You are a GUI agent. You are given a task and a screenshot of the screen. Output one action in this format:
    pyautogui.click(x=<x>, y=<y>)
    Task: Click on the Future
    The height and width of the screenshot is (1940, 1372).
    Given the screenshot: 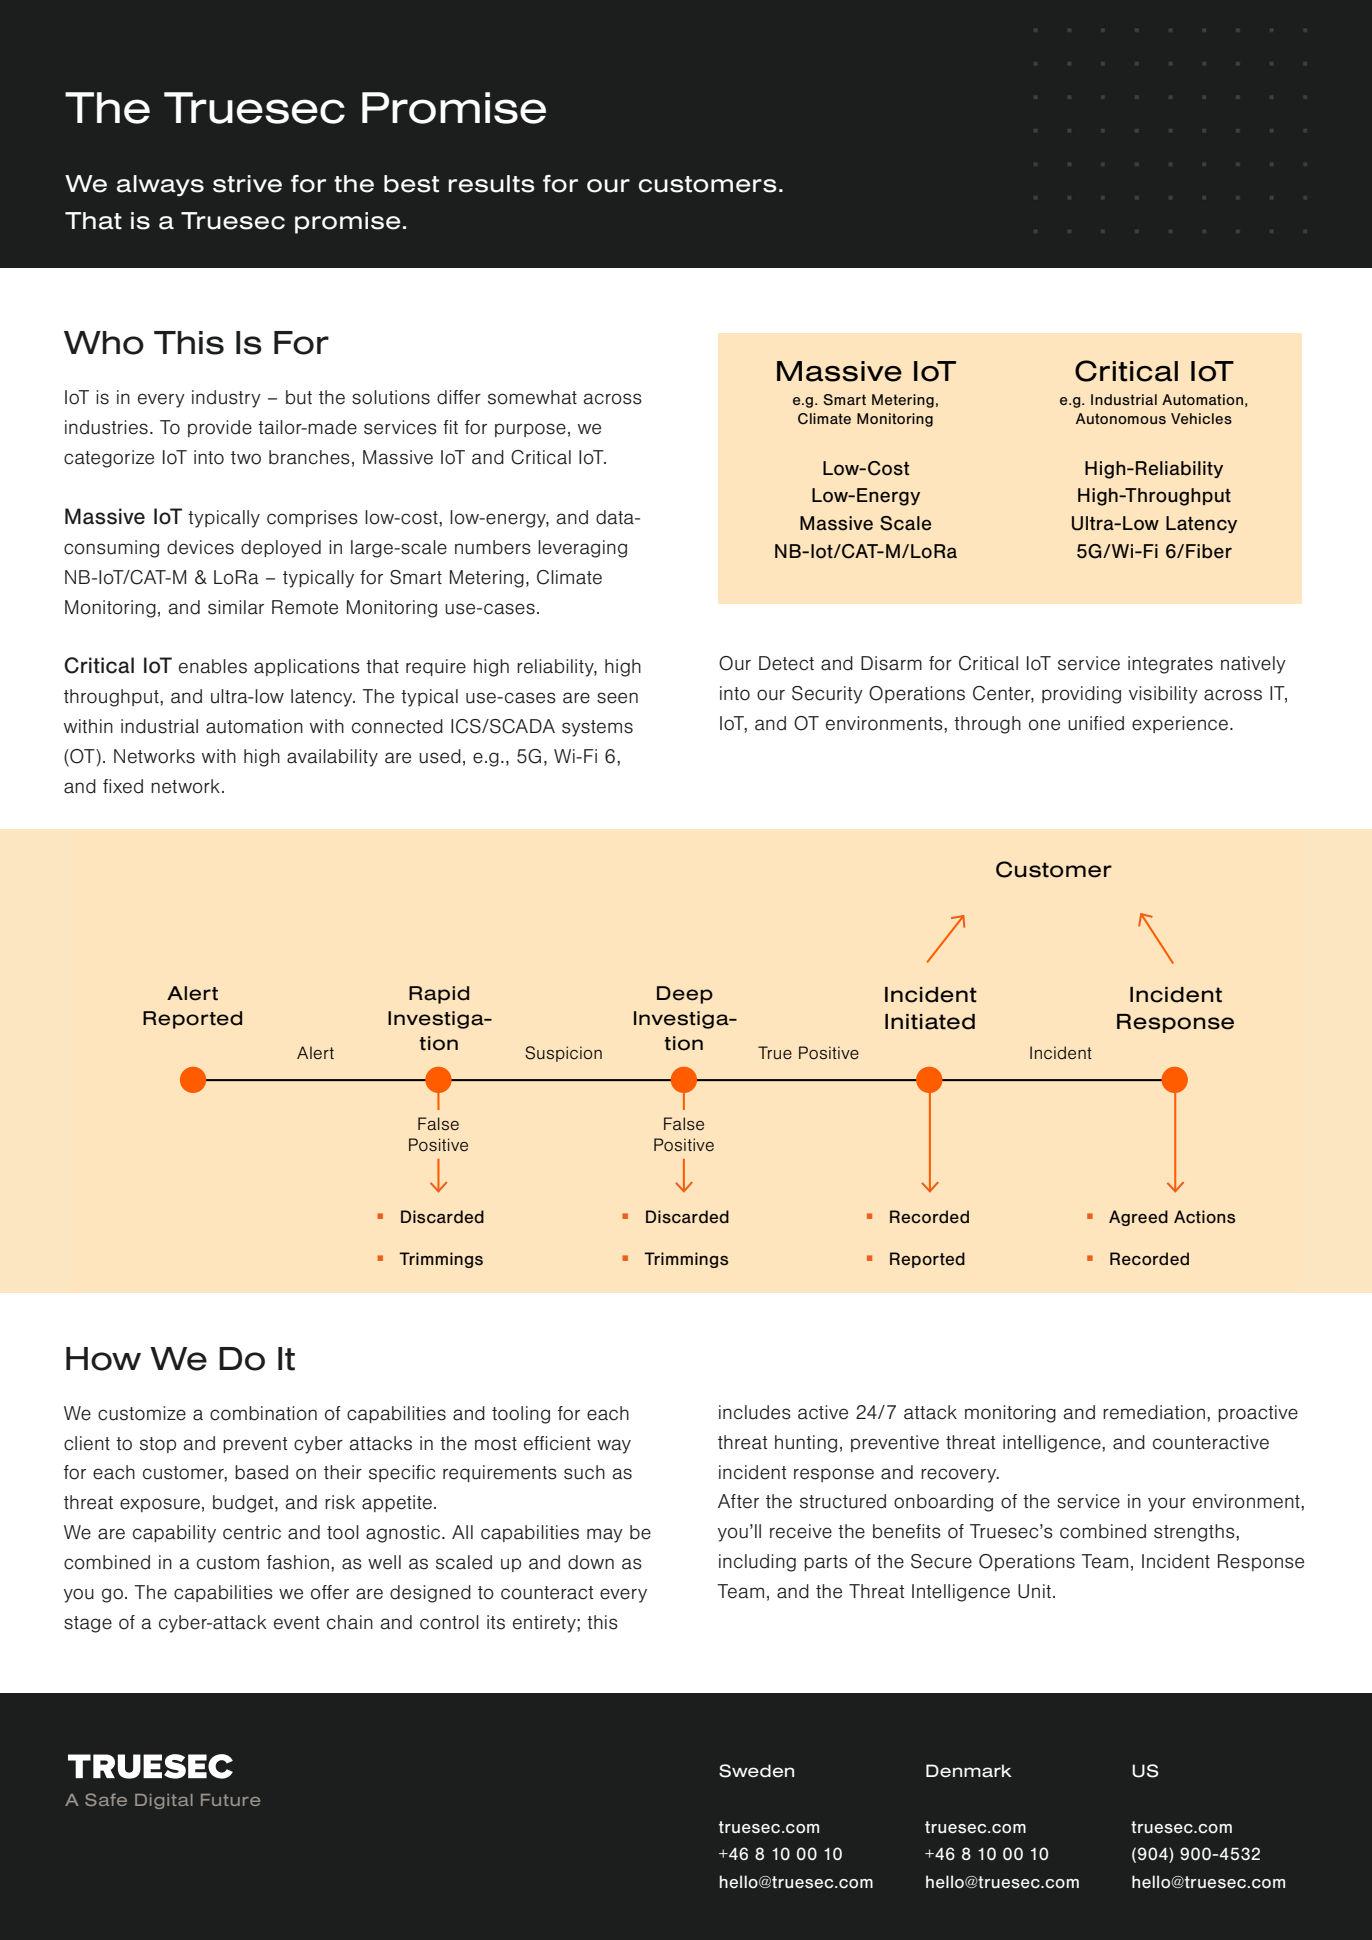 What is the action you would take?
    pyautogui.click(x=230, y=1800)
